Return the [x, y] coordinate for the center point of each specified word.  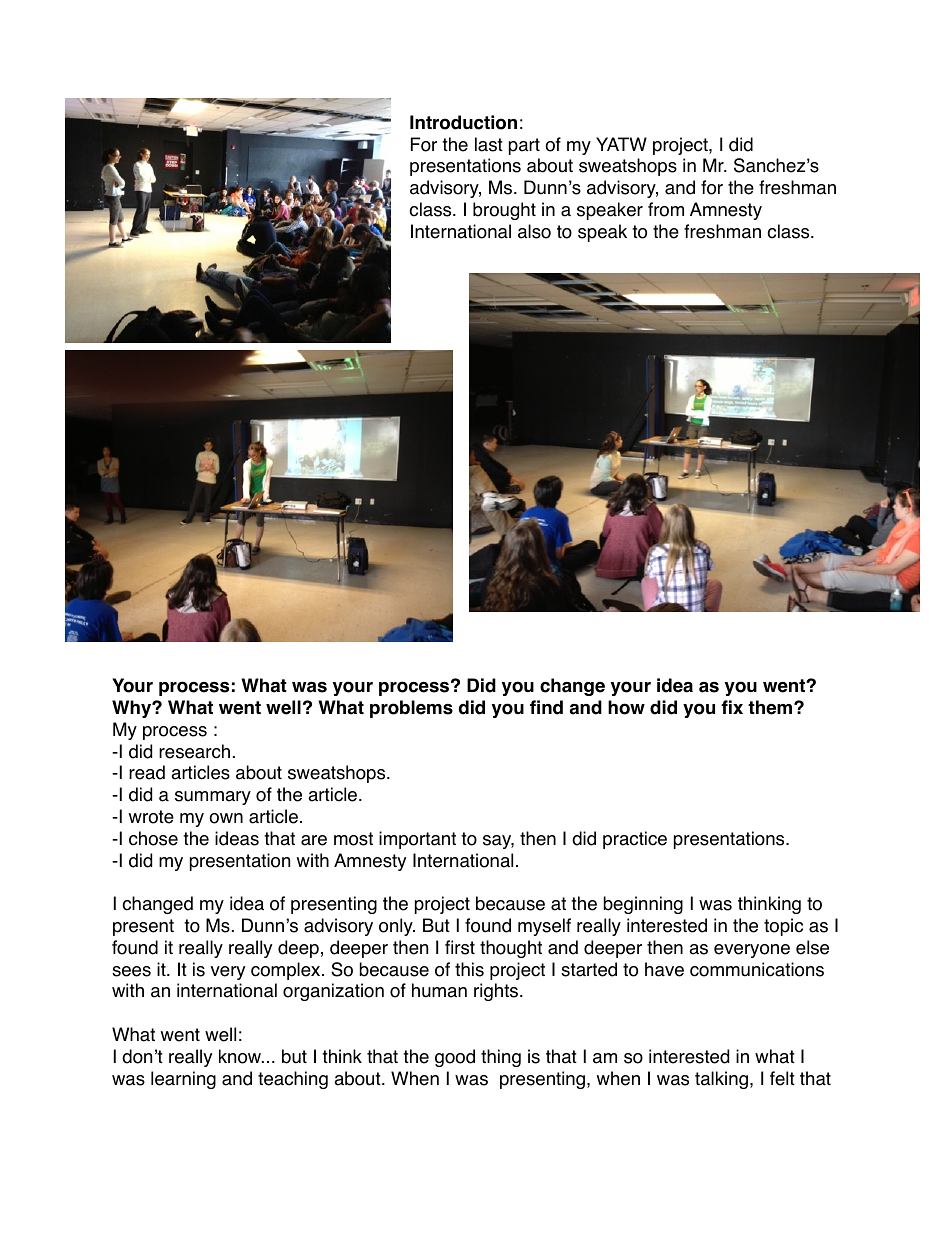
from [666, 209]
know [241, 1056]
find [546, 707]
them [771, 707]
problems [411, 709]
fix [732, 707]
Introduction [463, 122]
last [489, 144]
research [194, 751]
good [455, 1058]
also [534, 231]
